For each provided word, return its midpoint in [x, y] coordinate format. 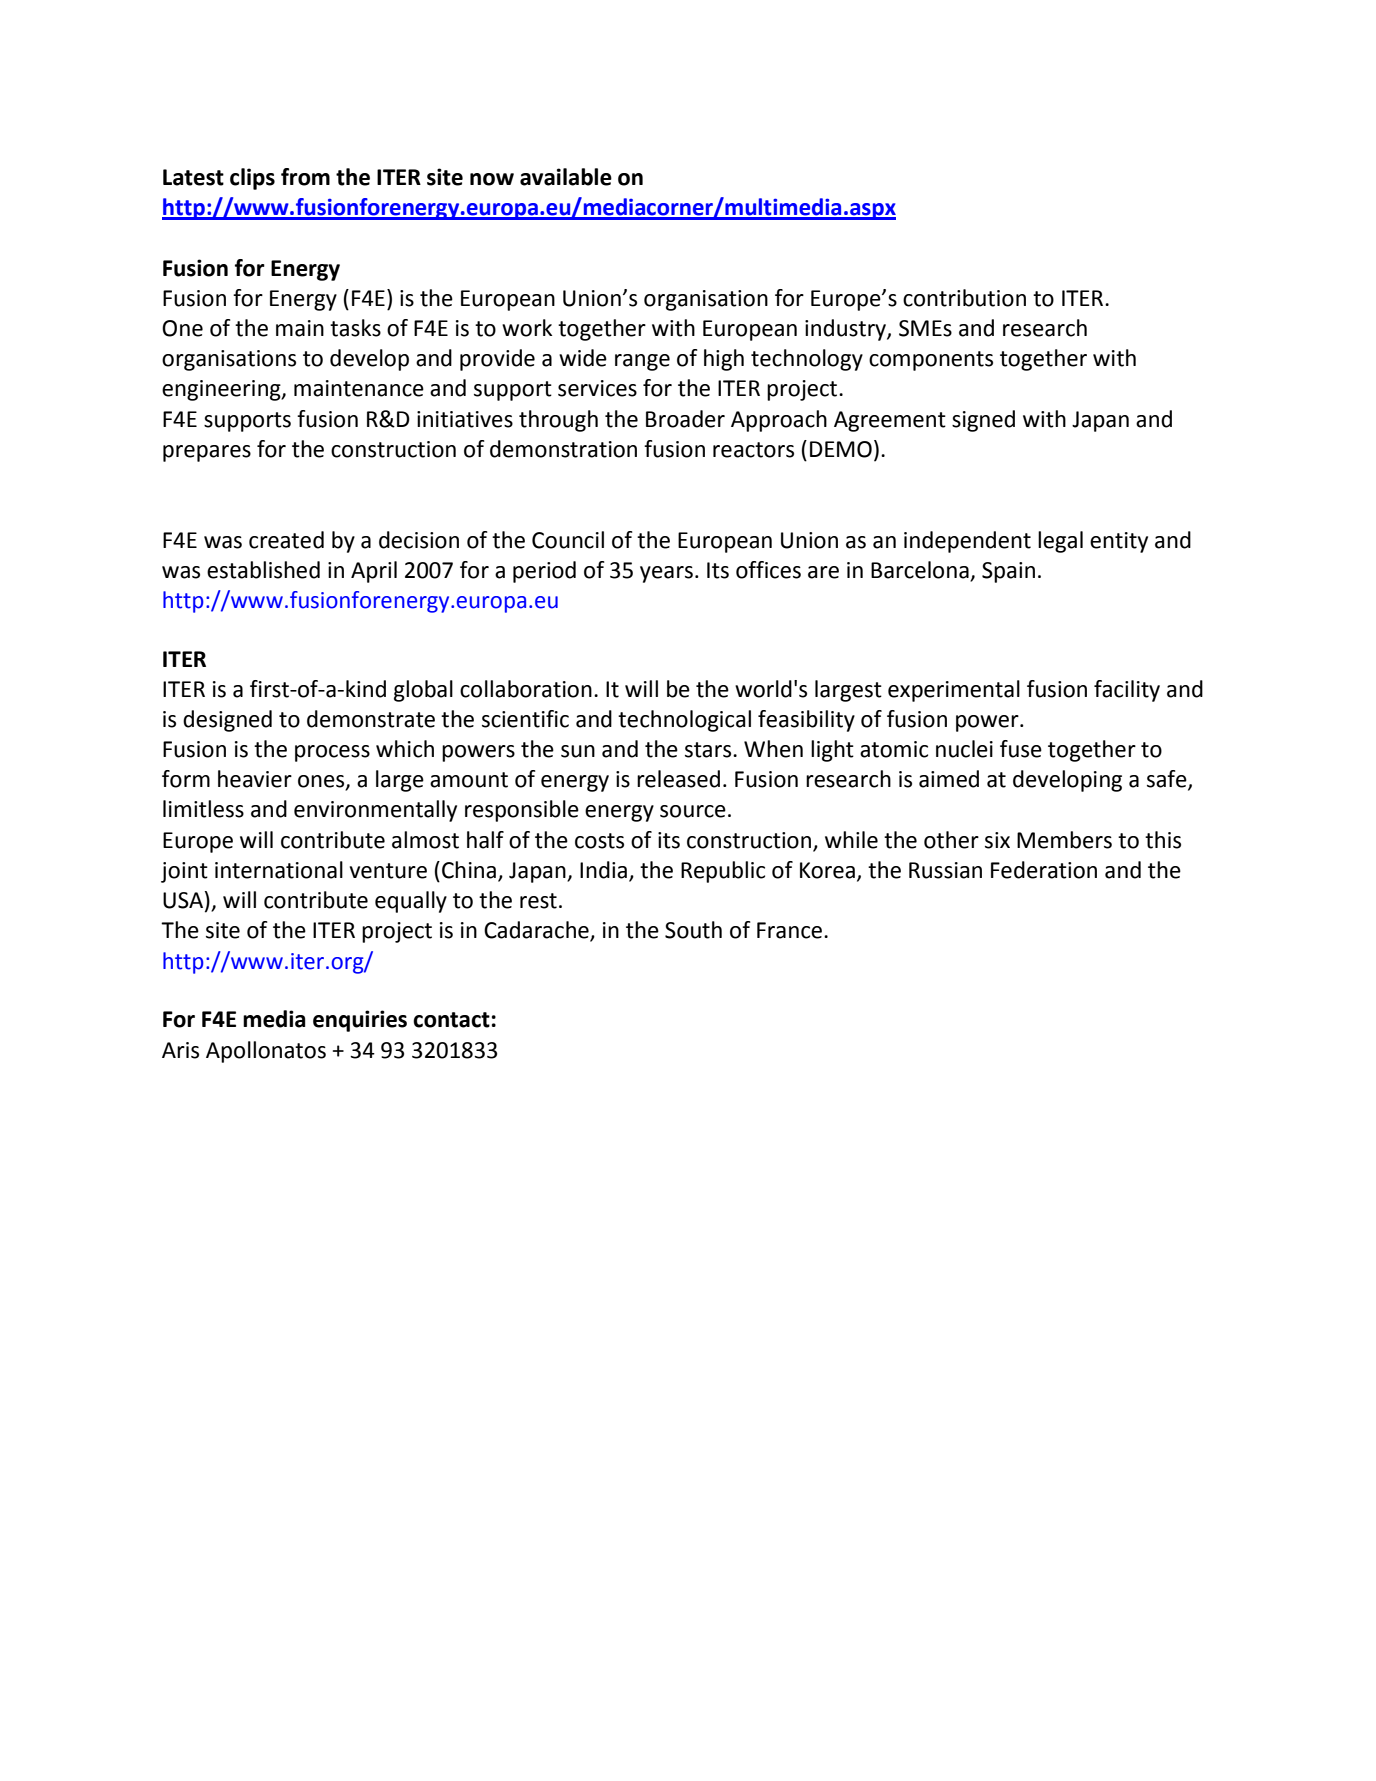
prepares [207, 453]
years [666, 574]
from [305, 177]
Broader [685, 419]
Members [1064, 840]
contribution [964, 298]
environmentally [375, 811]
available [566, 177]
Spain [1008, 572]
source [693, 811]
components [931, 361]
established [263, 570]
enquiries [360, 1021]
